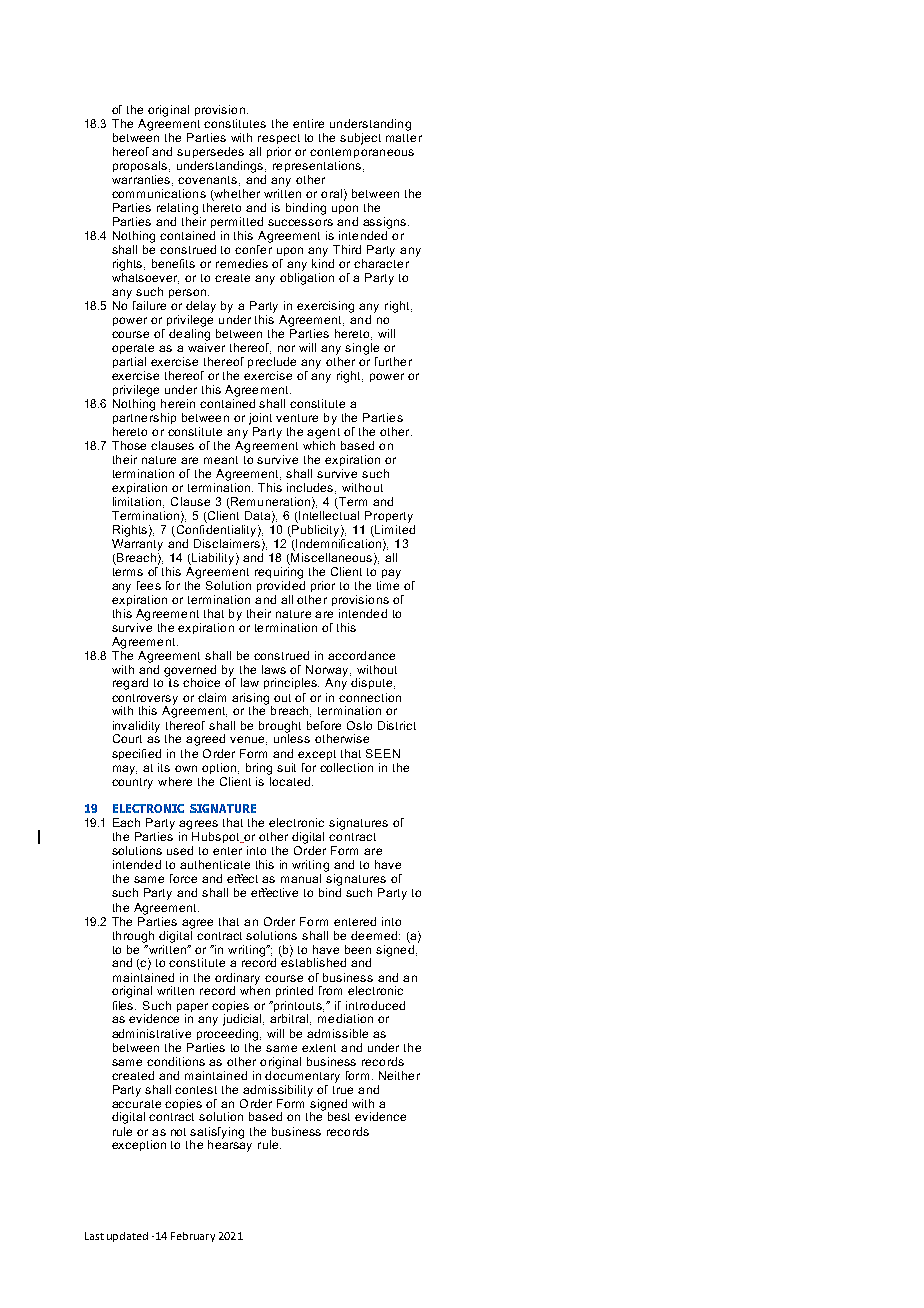 The height and width of the page is (1308, 924). Describe the element at coordinates (252, 700) in the page. I see `arising` at that location.
